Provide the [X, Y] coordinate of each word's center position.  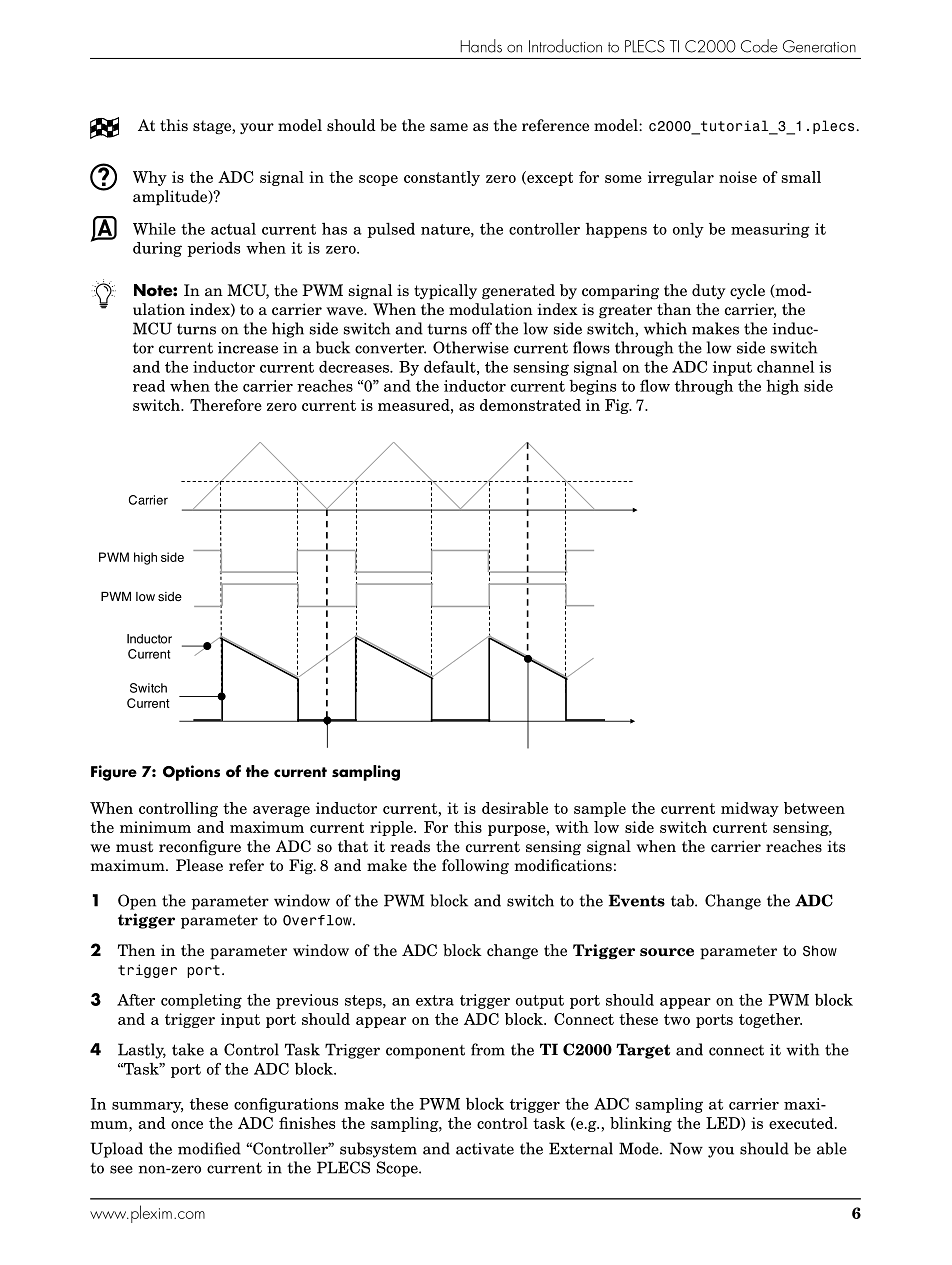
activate [485, 1149]
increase [248, 348]
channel [785, 366]
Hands [481, 46]
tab [683, 900]
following [475, 867]
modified [209, 1148]
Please [199, 865]
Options [191, 773]
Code [759, 46]
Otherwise [471, 347]
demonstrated [530, 405]
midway [750, 809]
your [257, 128]
